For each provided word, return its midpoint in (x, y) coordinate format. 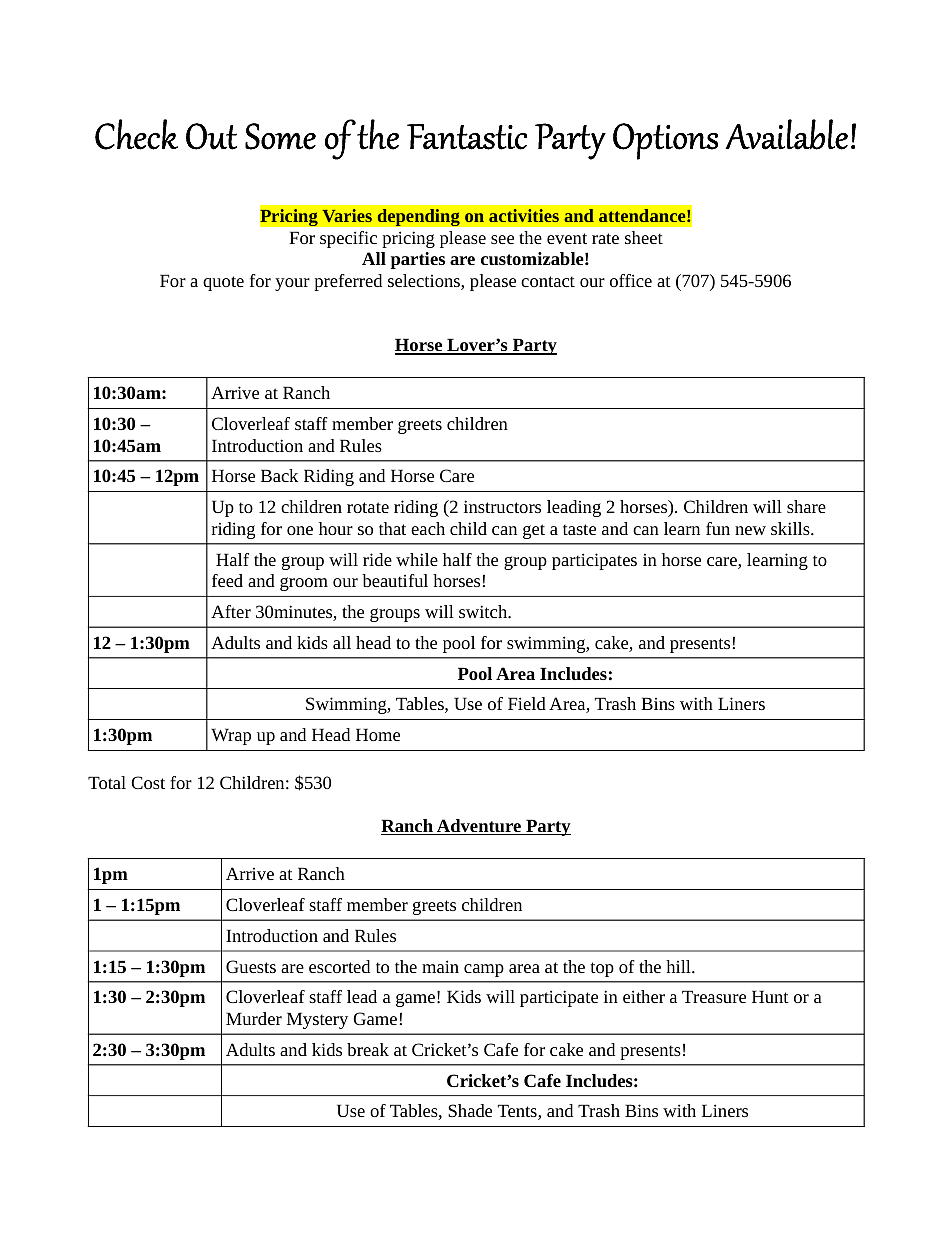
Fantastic (467, 137)
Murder (254, 1018)
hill (679, 966)
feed (227, 580)
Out (211, 136)
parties (418, 260)
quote (223, 283)
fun (718, 528)
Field (527, 703)
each (428, 528)
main (440, 966)
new (750, 530)
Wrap (231, 736)
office (631, 280)
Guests (251, 966)
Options (665, 141)
